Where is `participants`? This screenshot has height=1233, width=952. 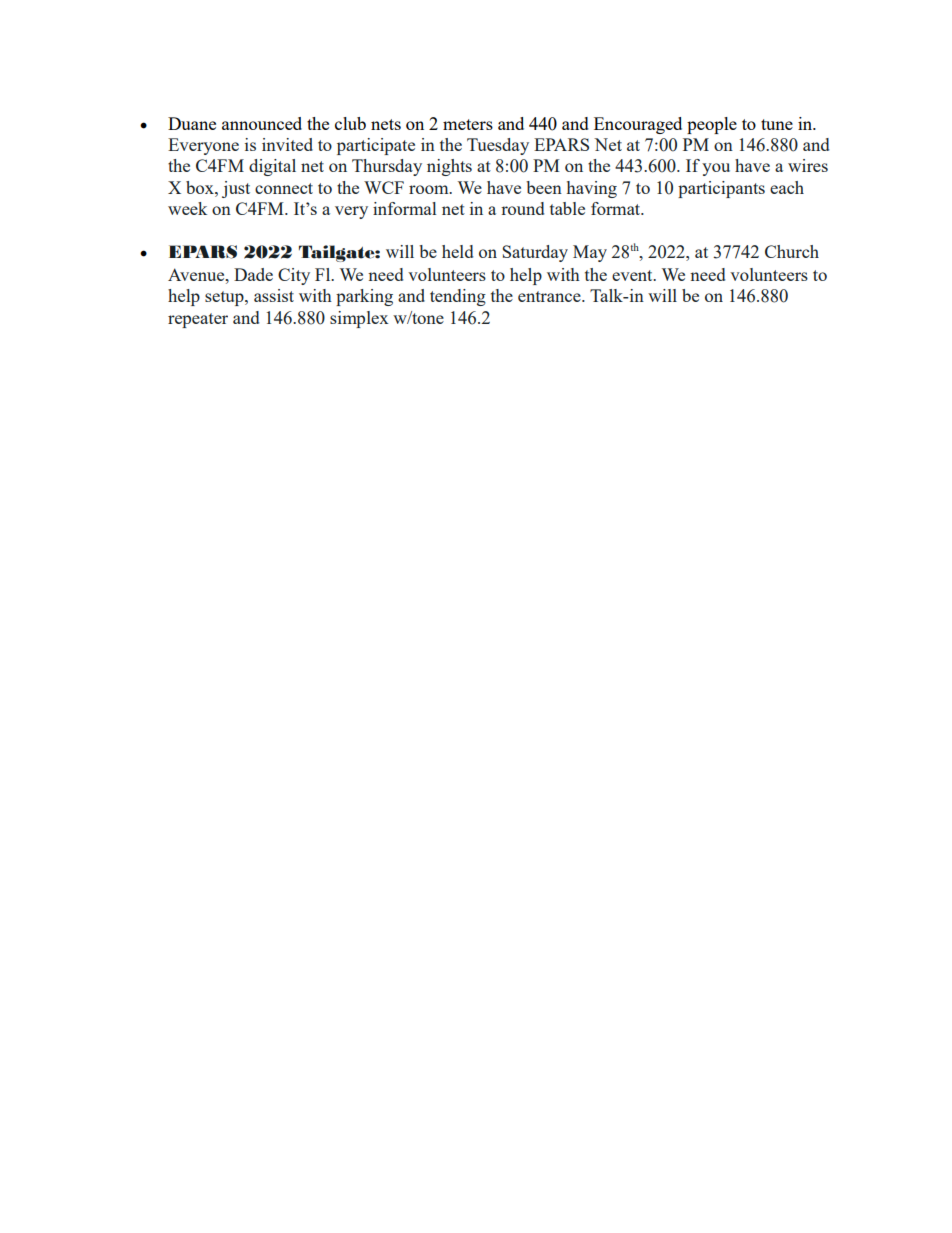 participants is located at coordinates (721, 189).
